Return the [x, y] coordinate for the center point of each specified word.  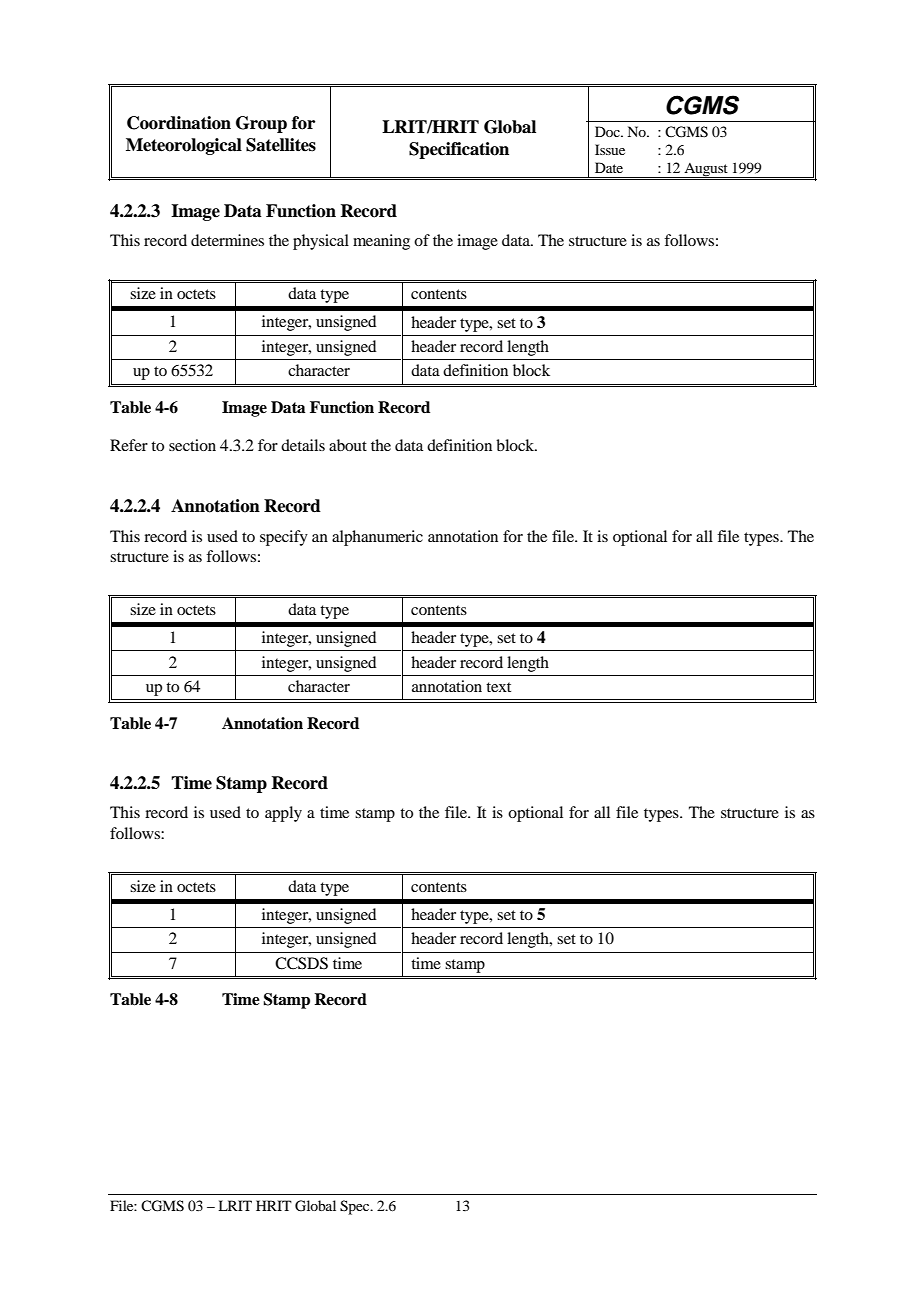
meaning [381, 242]
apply [283, 814]
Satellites [281, 145]
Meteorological [184, 146]
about [348, 445]
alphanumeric [377, 538]
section [192, 445]
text [498, 687]
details [303, 445]
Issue [610, 149]
